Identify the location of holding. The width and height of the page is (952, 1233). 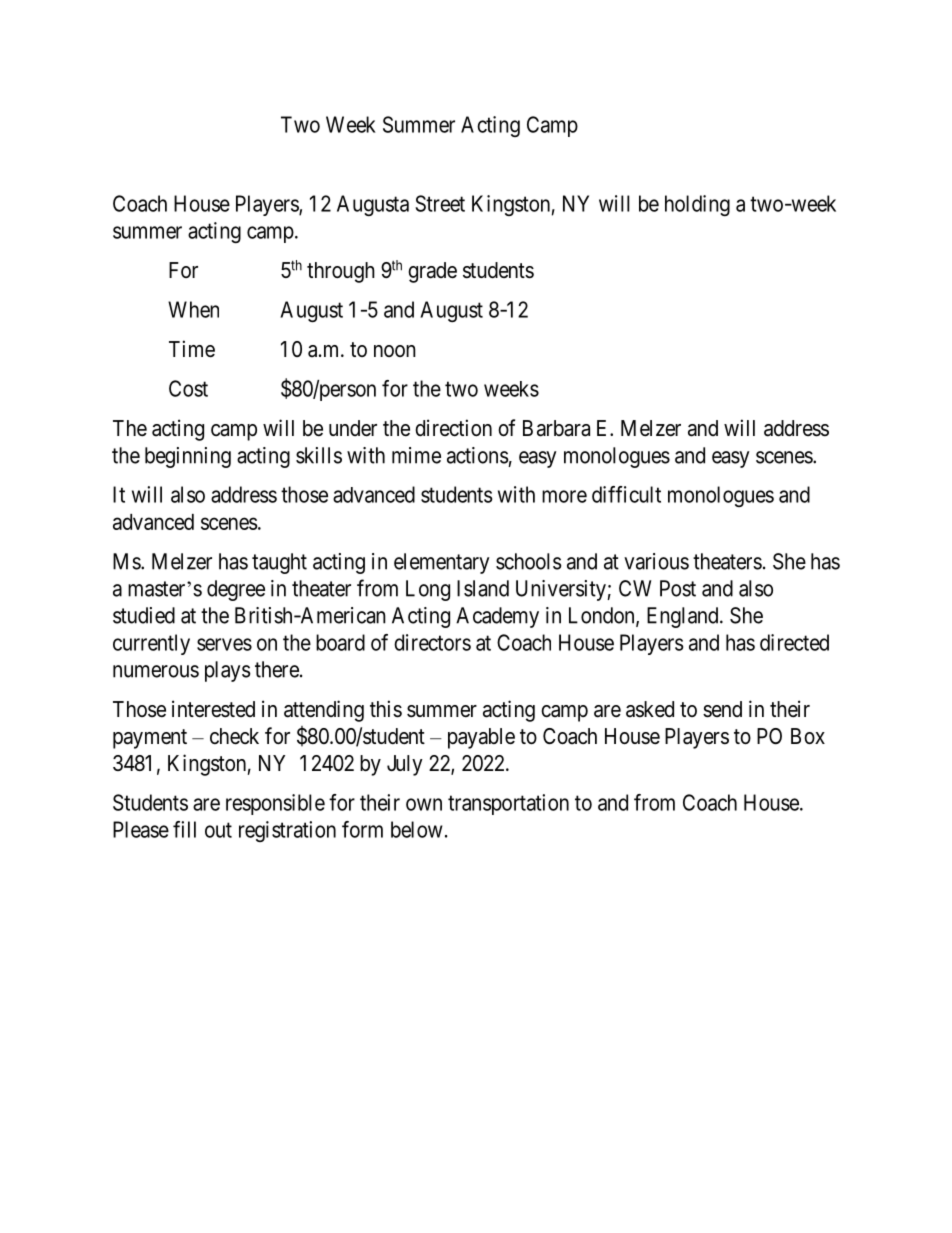
(697, 205).
